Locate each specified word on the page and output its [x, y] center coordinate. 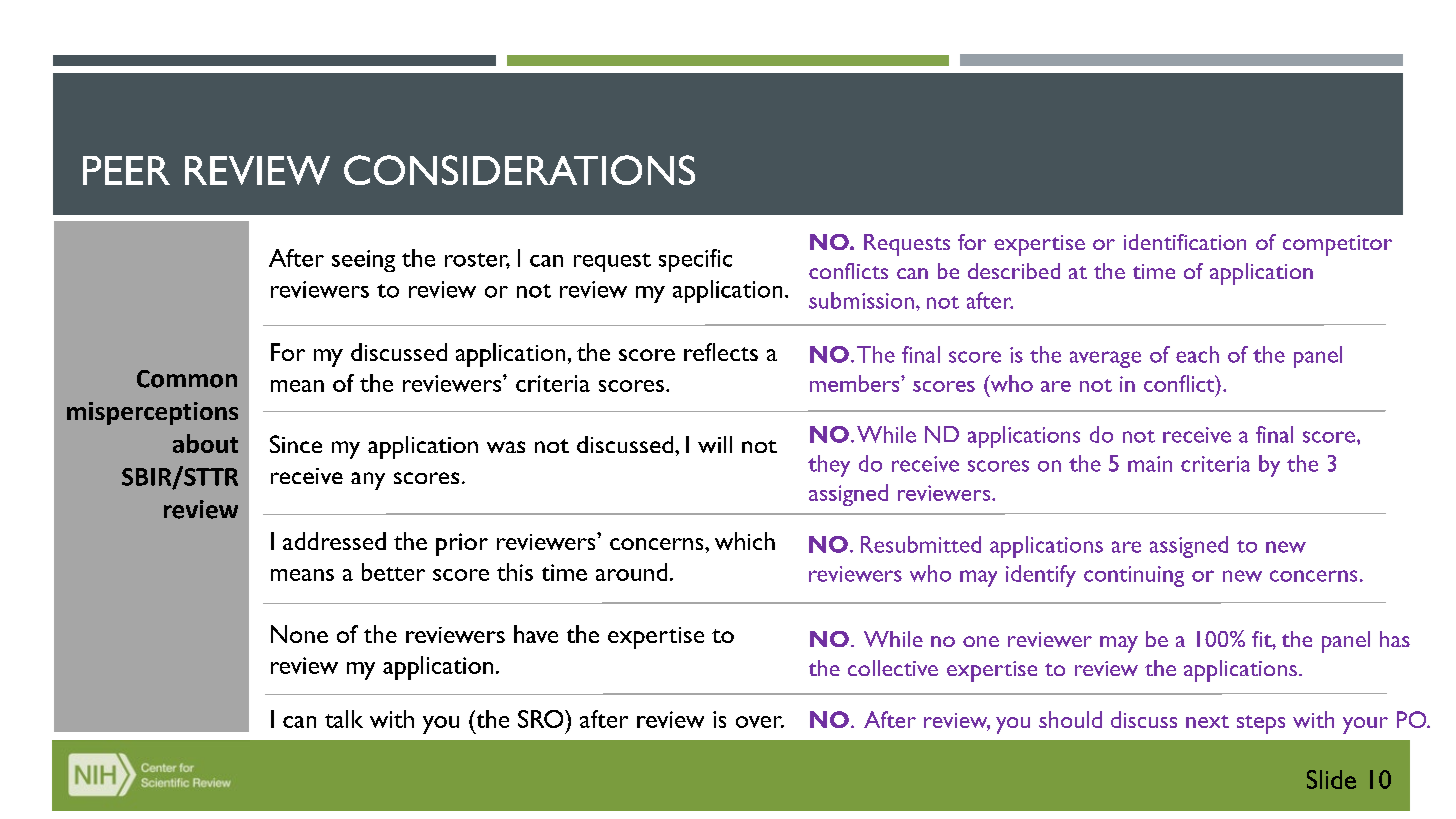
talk [344, 719]
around [631, 572]
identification [1185, 242]
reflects [721, 352]
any [368, 481]
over [760, 722]
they [829, 466]
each [1197, 354]
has [1395, 639]
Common [187, 379]
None [299, 634]
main [1150, 464]
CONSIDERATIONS [519, 170]
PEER [126, 170]
